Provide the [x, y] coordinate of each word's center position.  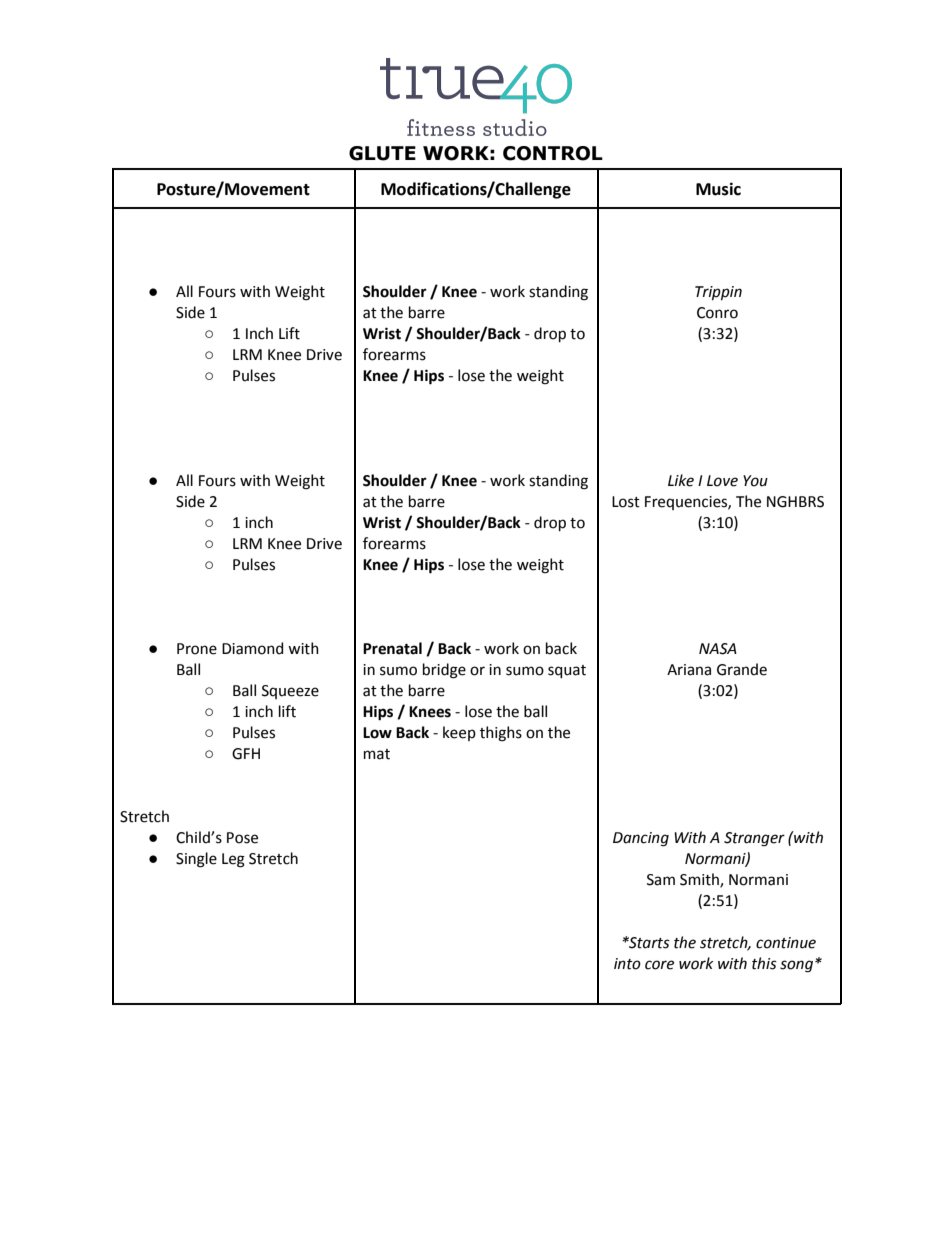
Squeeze [290, 692]
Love [722, 481]
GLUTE [382, 153]
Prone [197, 649]
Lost [626, 502]
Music [718, 189]
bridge [444, 671]
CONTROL [553, 153]
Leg [233, 860]
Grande [742, 669]
